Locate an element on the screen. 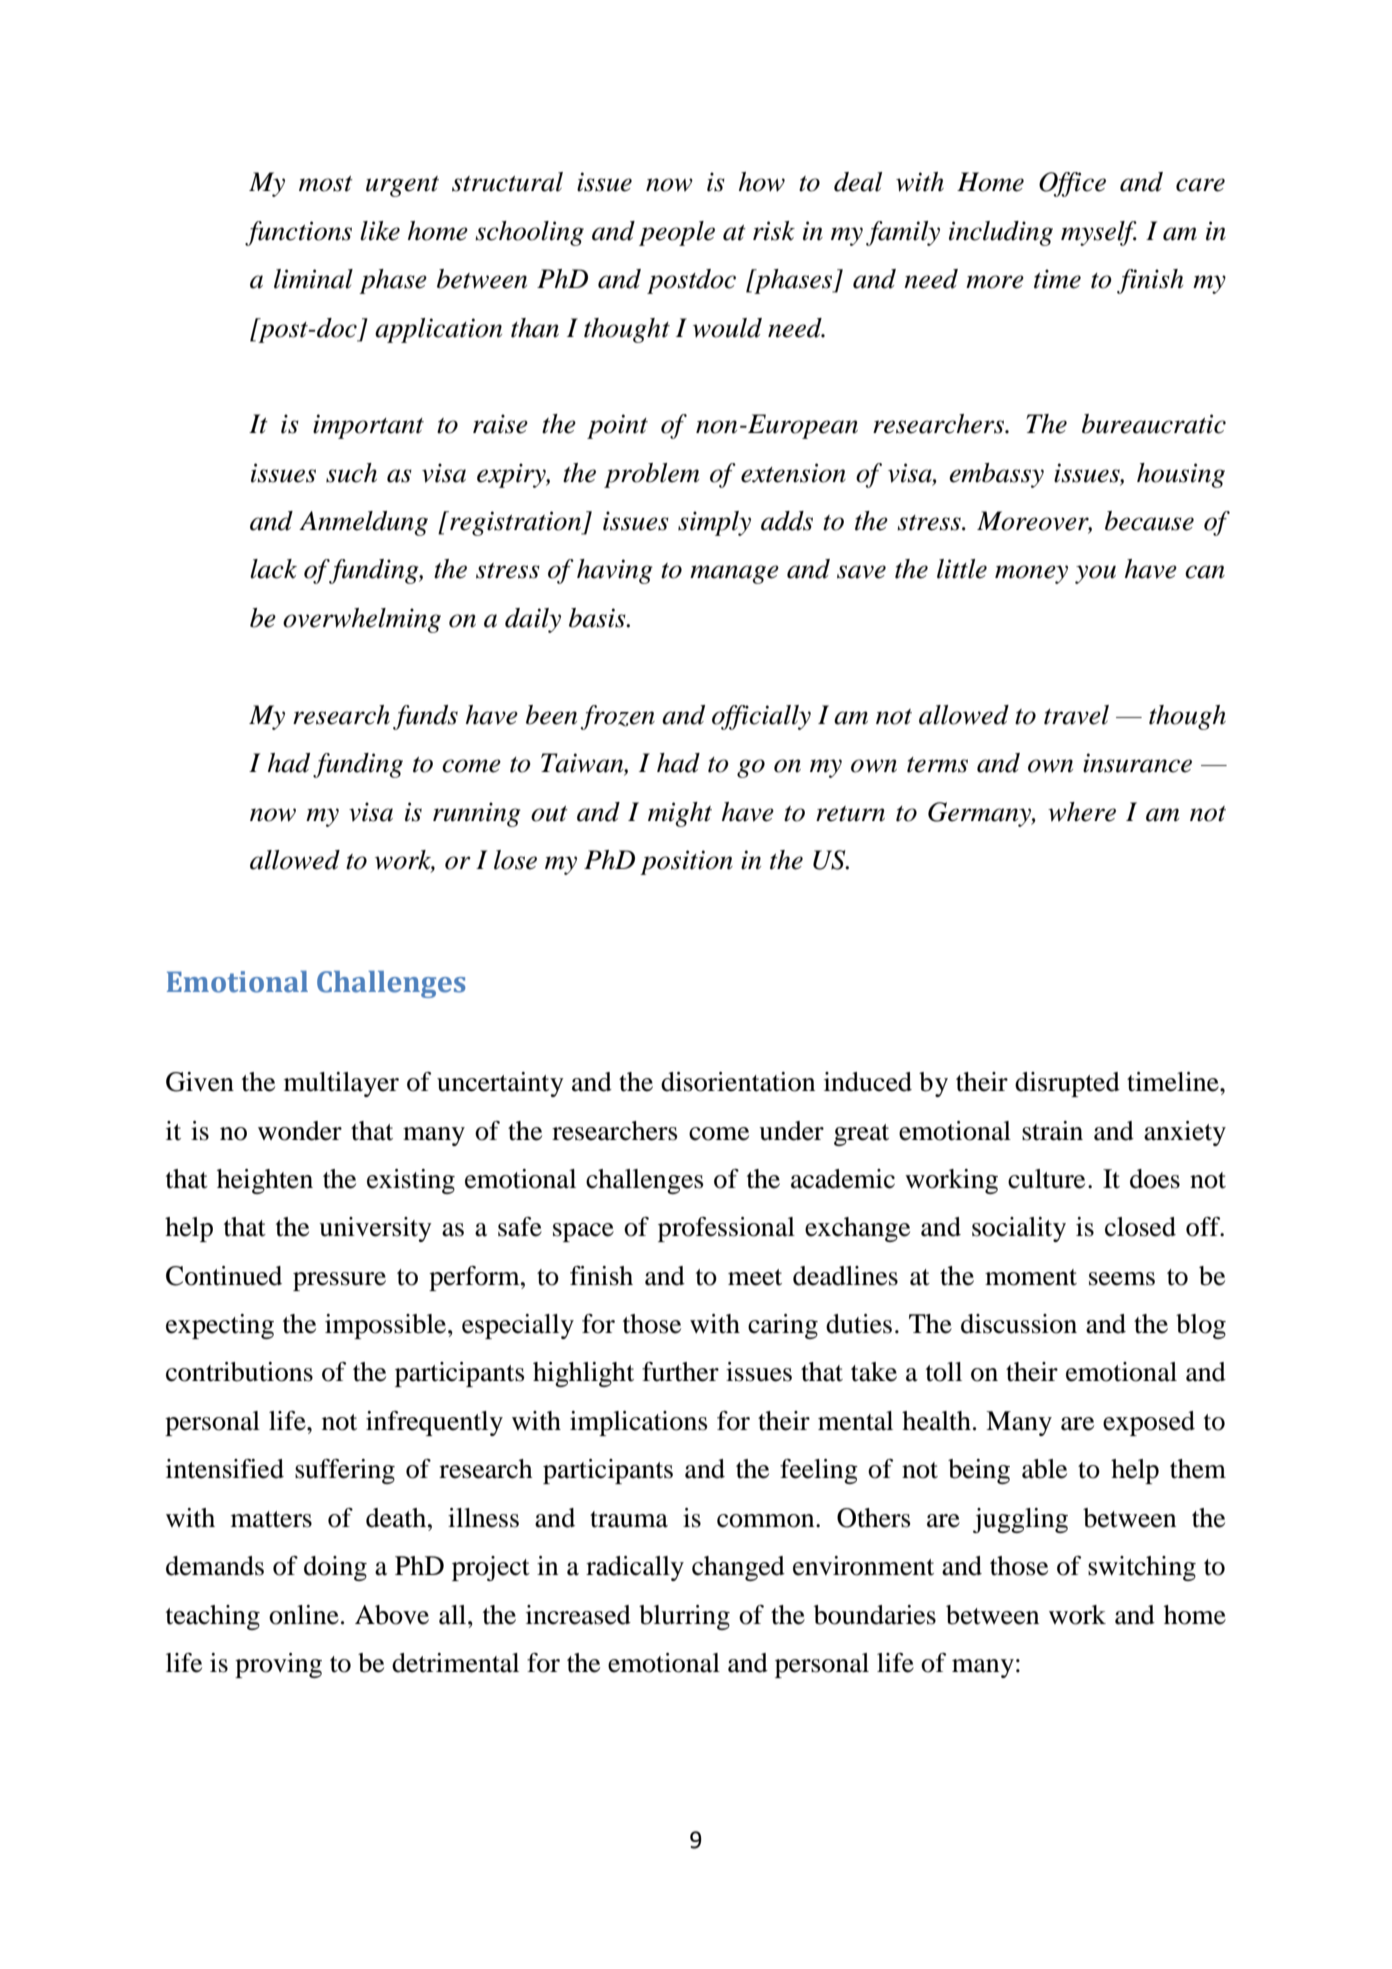  online is located at coordinates (304, 1615).
